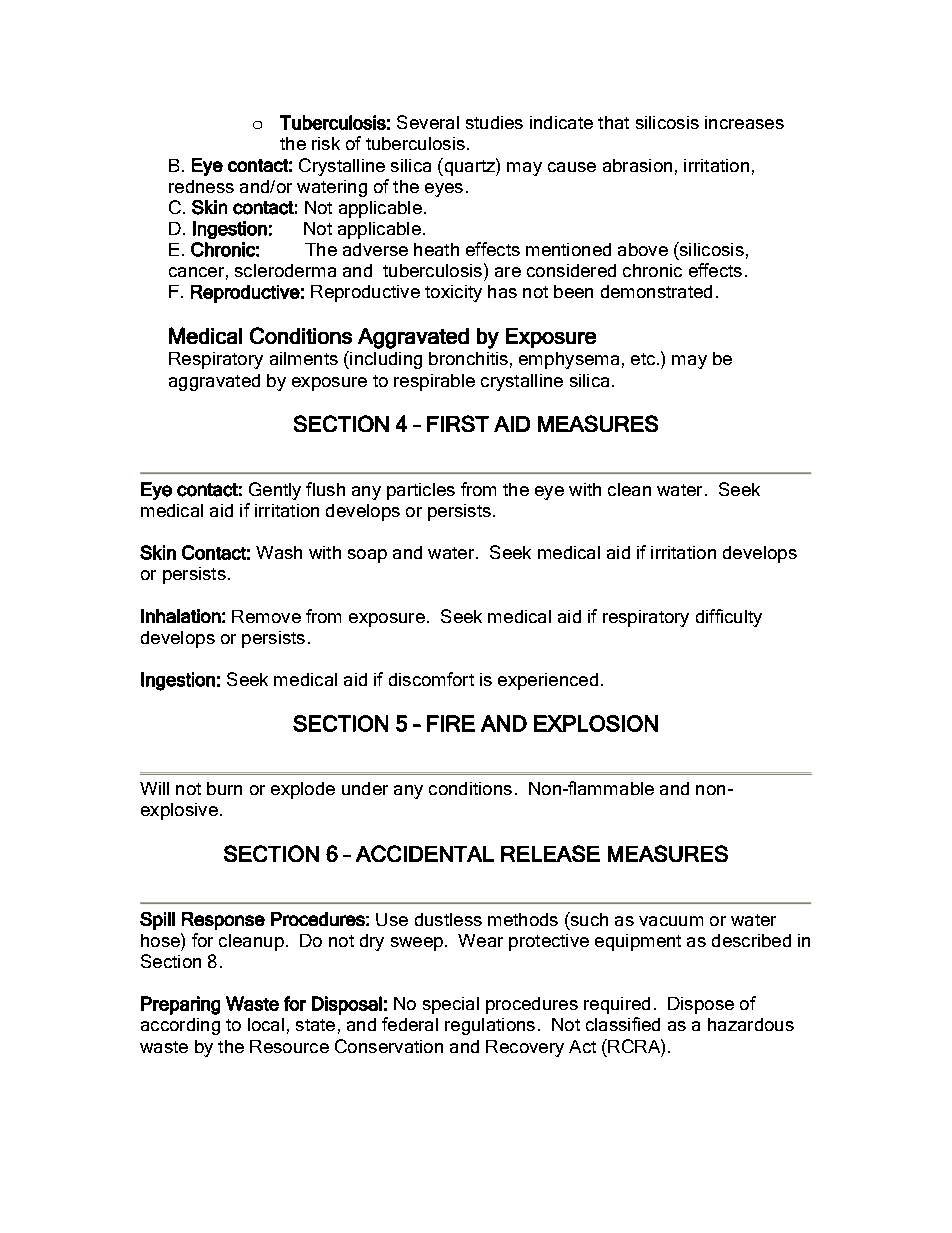 This image has height=1233, width=952. What do you see at coordinates (453, 293) in the image?
I see `toxicity` at bounding box center [453, 293].
